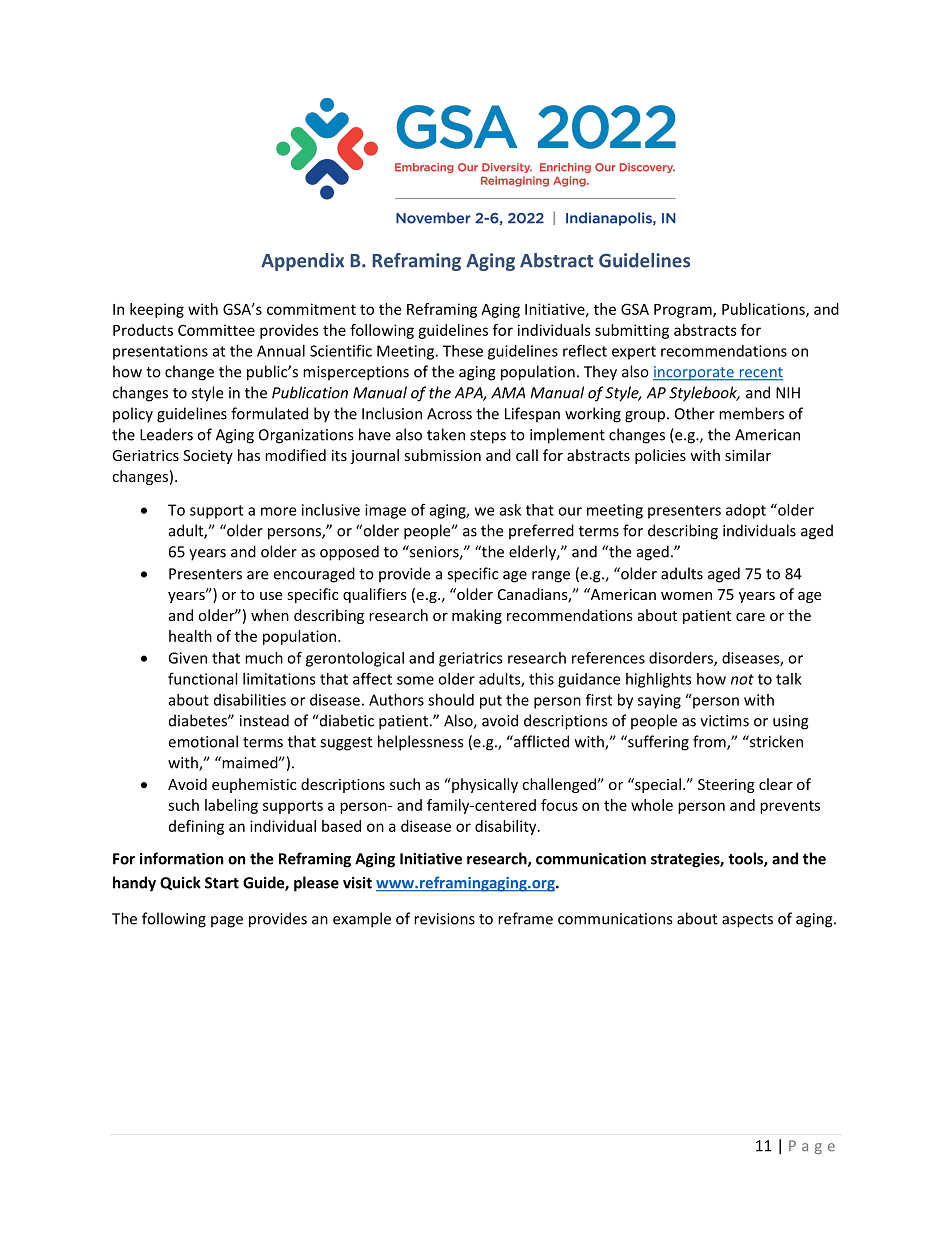  What do you see at coordinates (684, 311) in the screenshot?
I see `Program` at bounding box center [684, 311].
